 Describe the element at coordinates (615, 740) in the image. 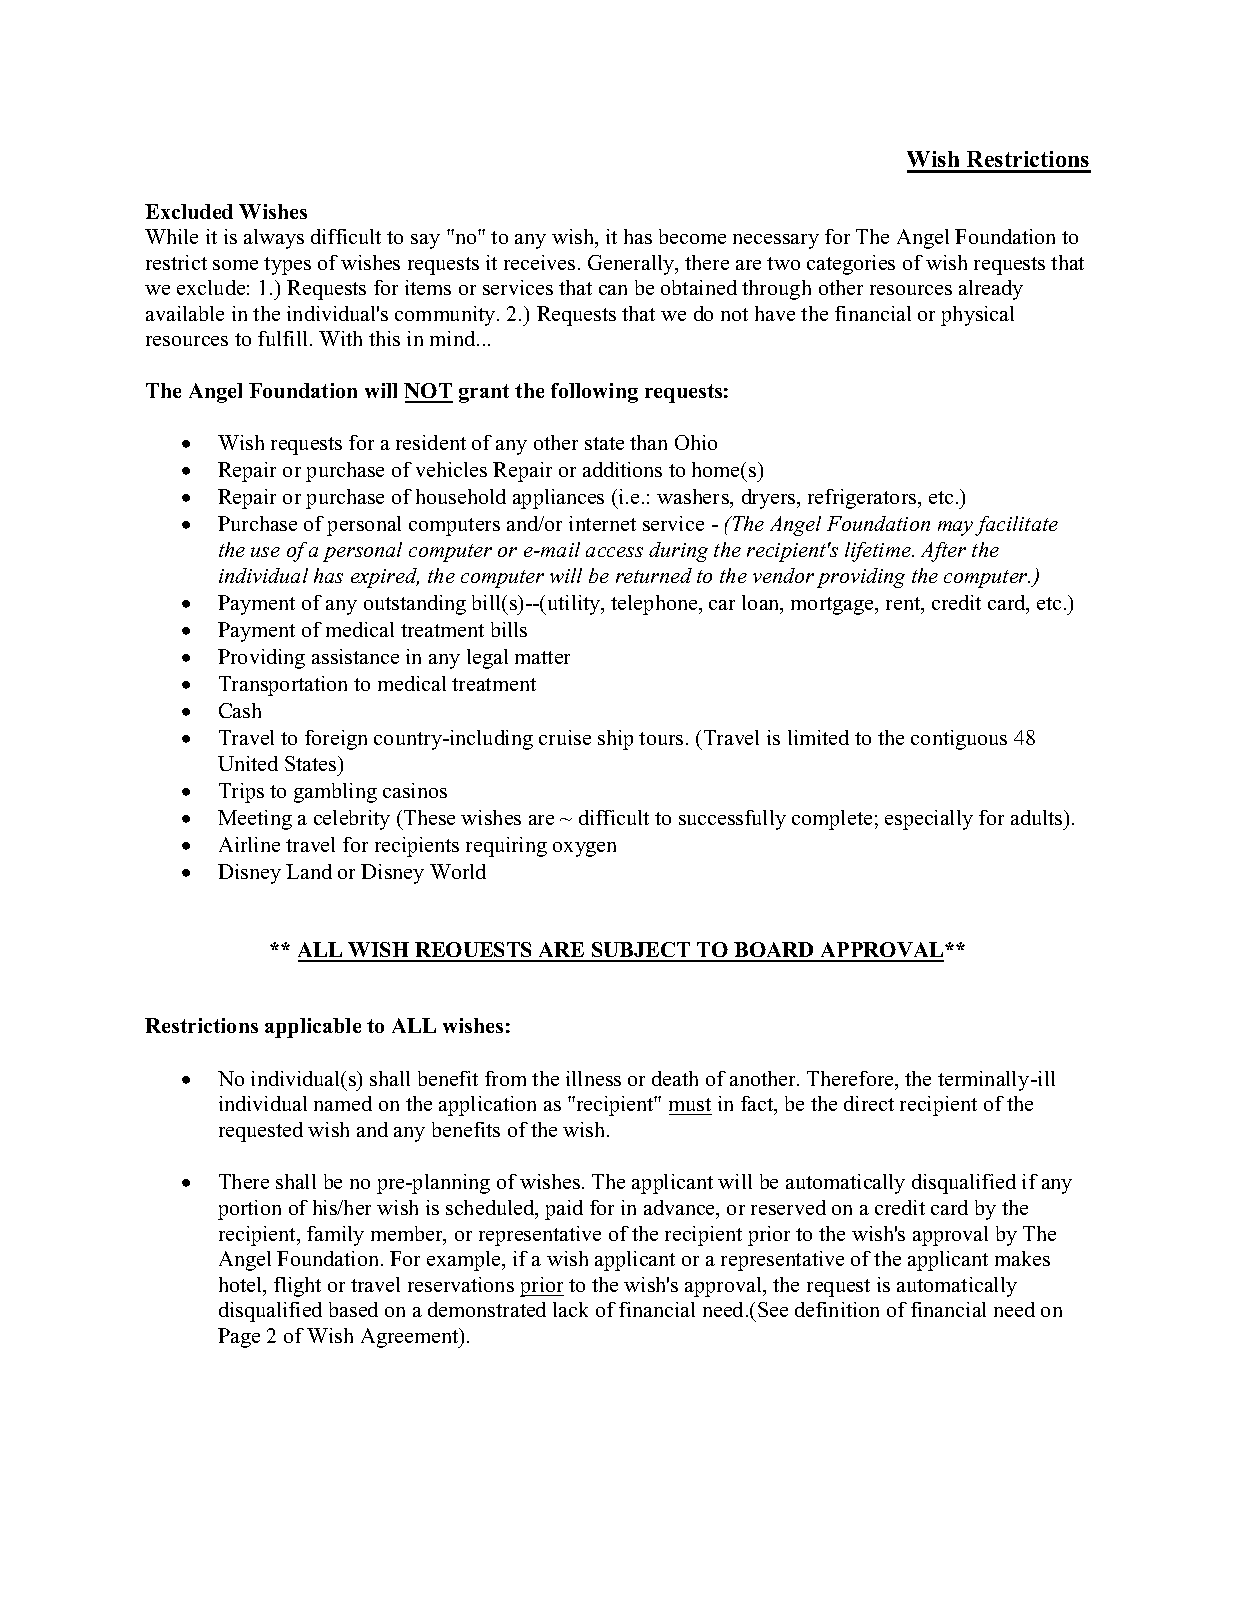

I see `ship` at that location.
